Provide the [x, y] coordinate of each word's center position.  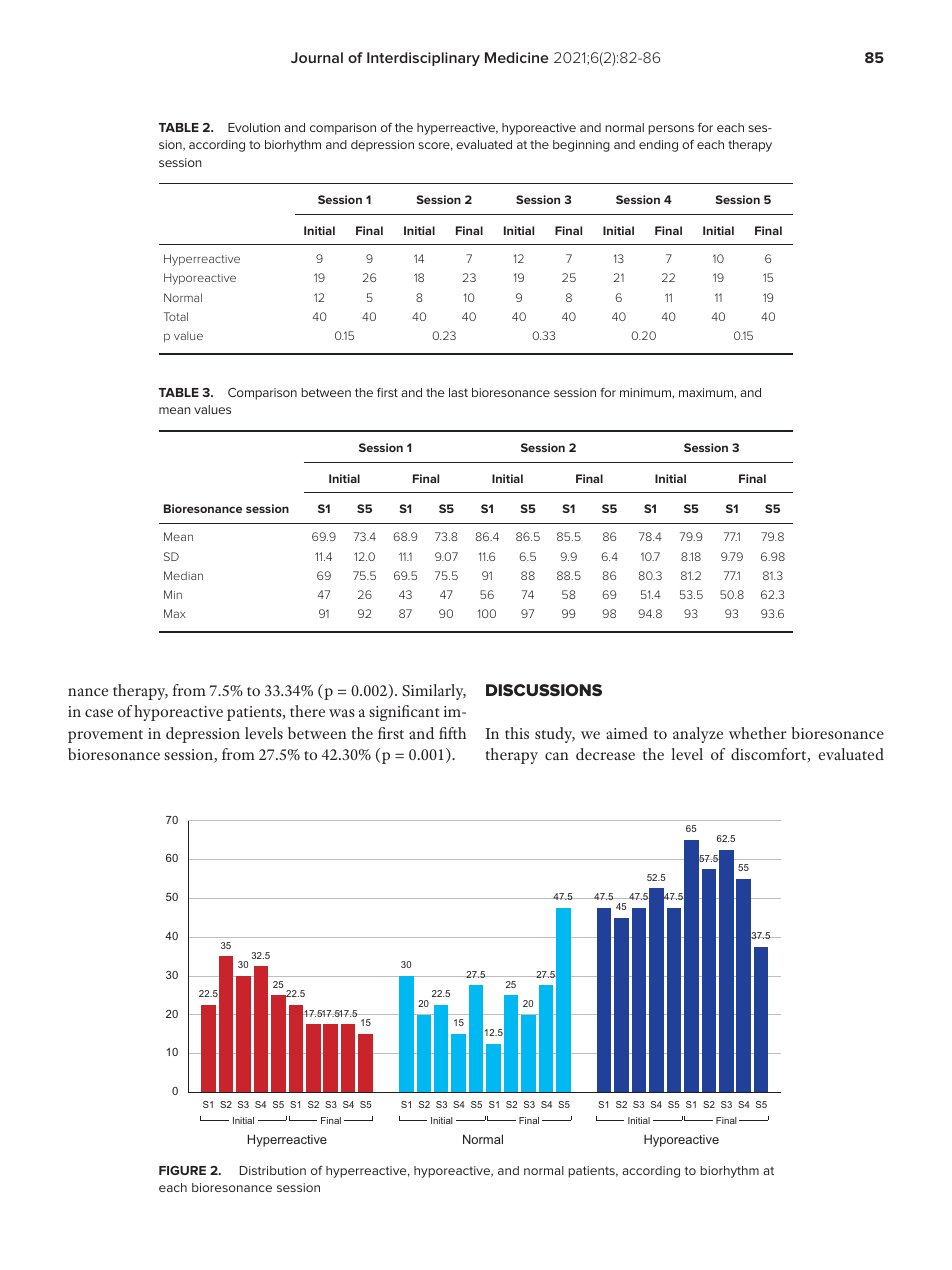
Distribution [273, 1170]
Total [176, 316]
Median [183, 575]
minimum [646, 392]
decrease [605, 754]
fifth [452, 733]
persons [671, 130]
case [99, 713]
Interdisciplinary [423, 59]
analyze [698, 735]
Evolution [254, 127]
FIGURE [182, 1170]
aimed [627, 733]
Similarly [434, 692]
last [458, 392]
